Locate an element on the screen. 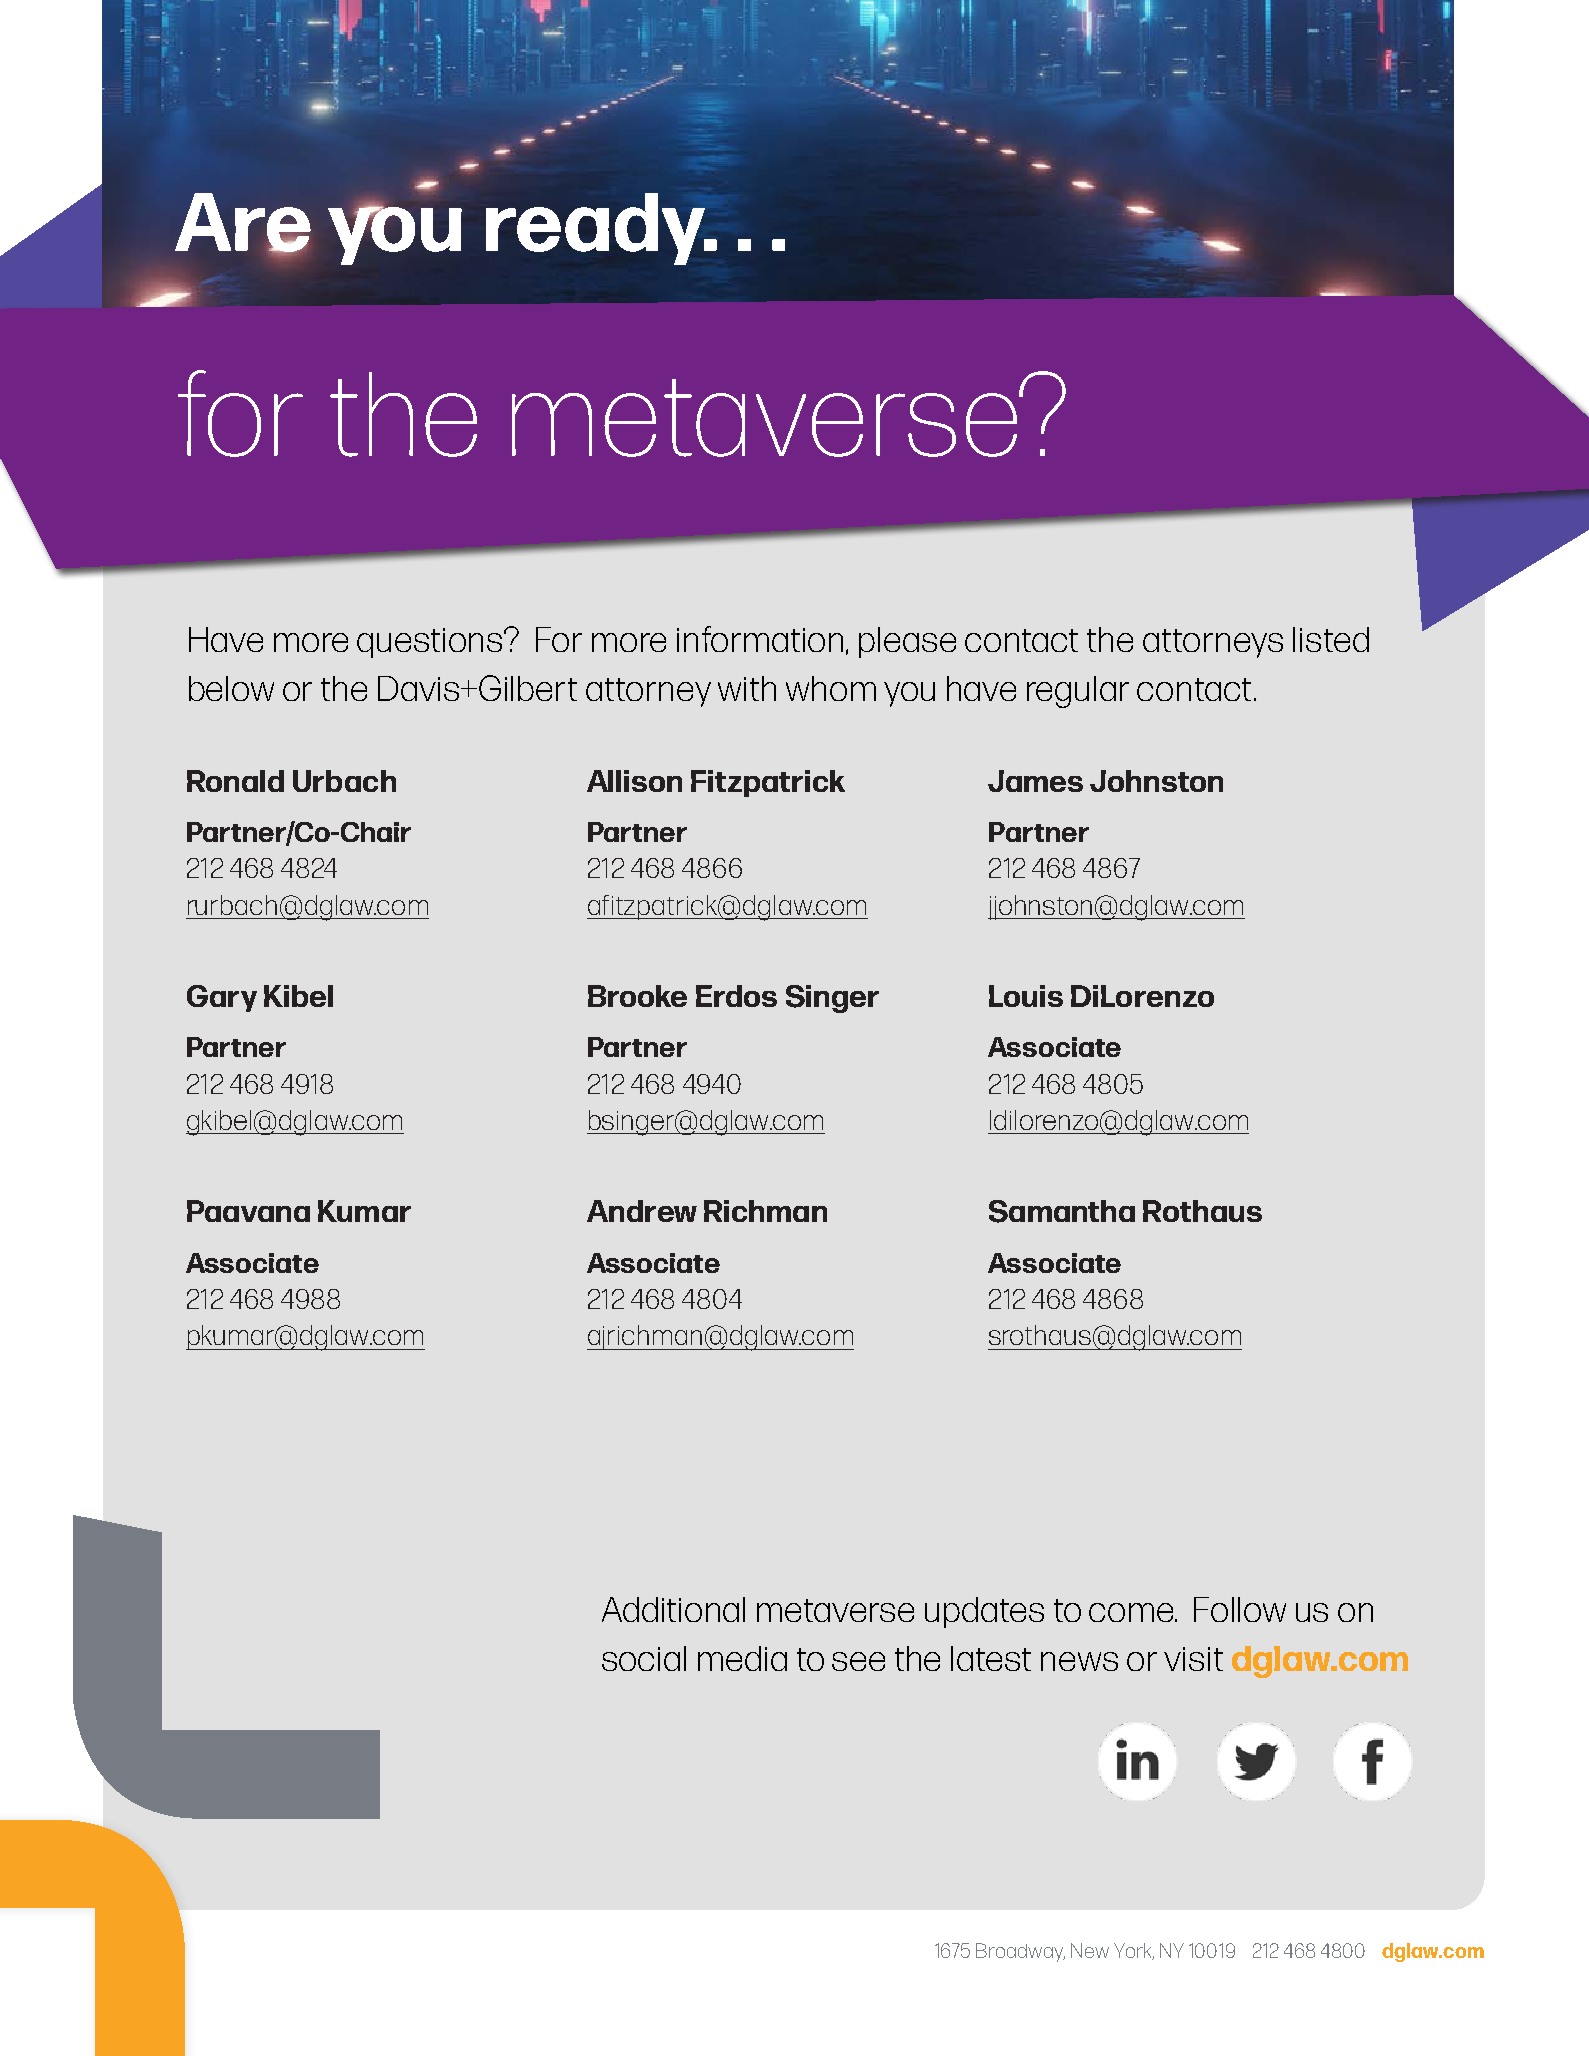  listed is located at coordinates (1331, 639).
